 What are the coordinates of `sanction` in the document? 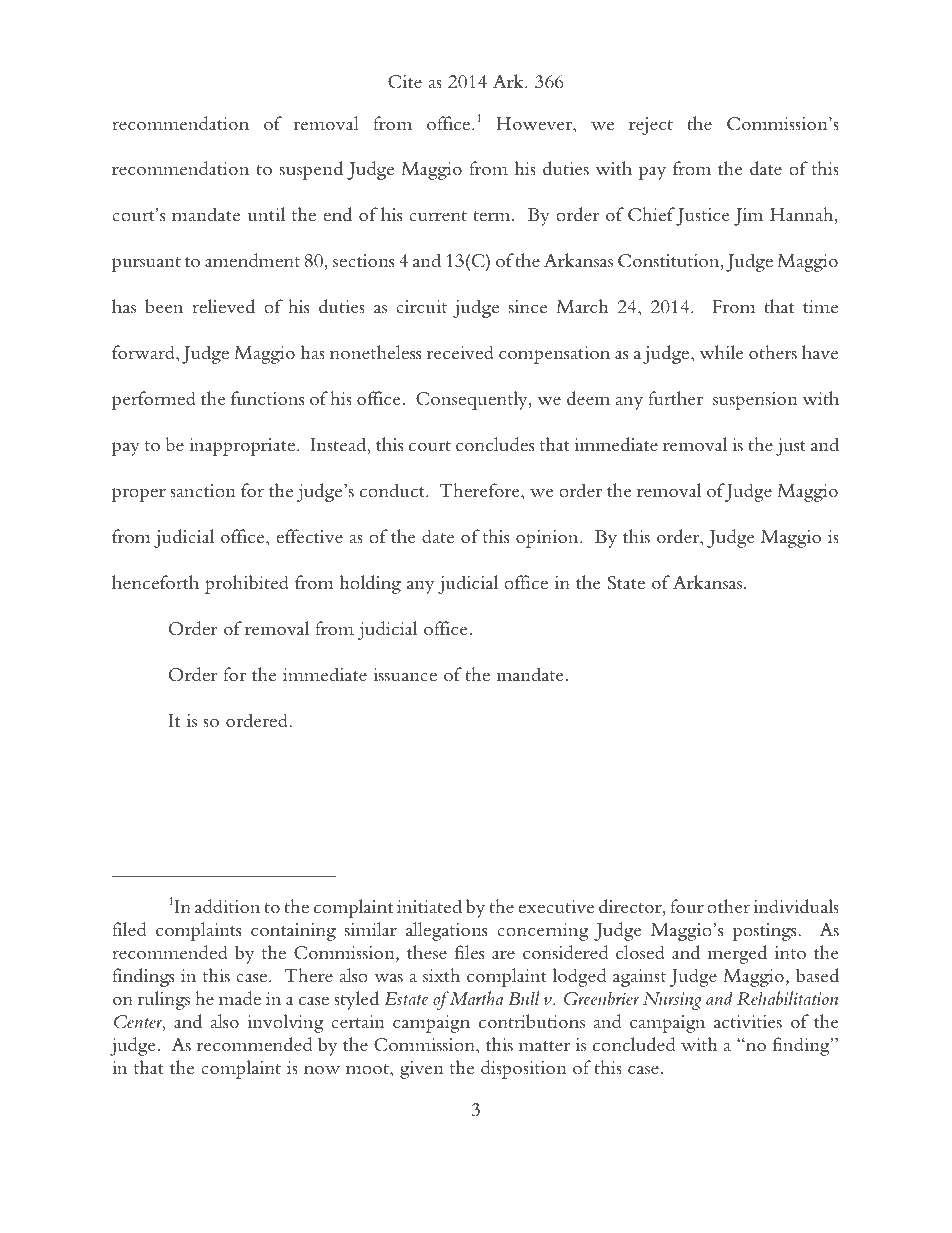 It's located at (203, 490).
